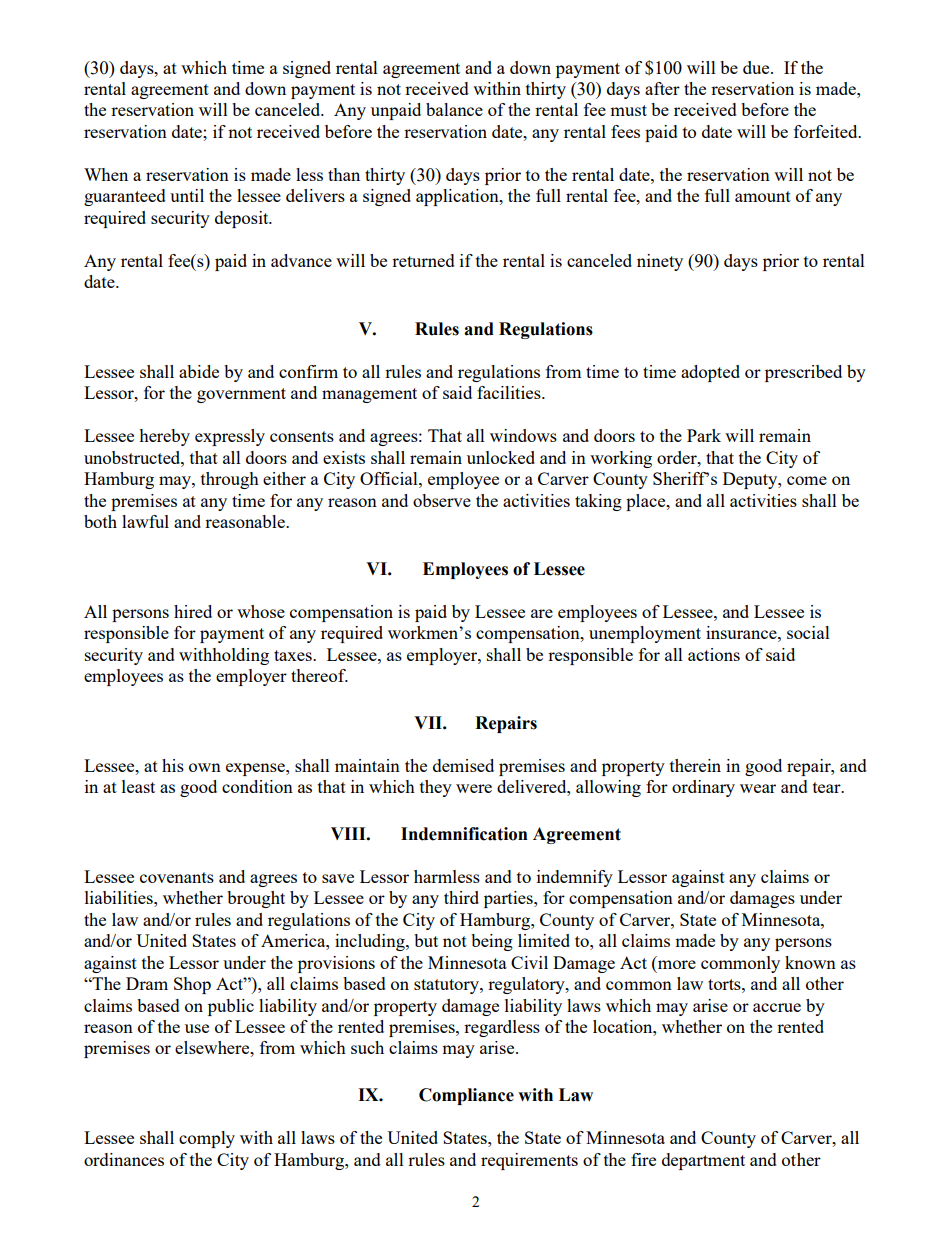 Image resolution: width=952 pixels, height=1233 pixels. Describe the element at coordinates (466, 1096) in the screenshot. I see `Compliance` at that location.
